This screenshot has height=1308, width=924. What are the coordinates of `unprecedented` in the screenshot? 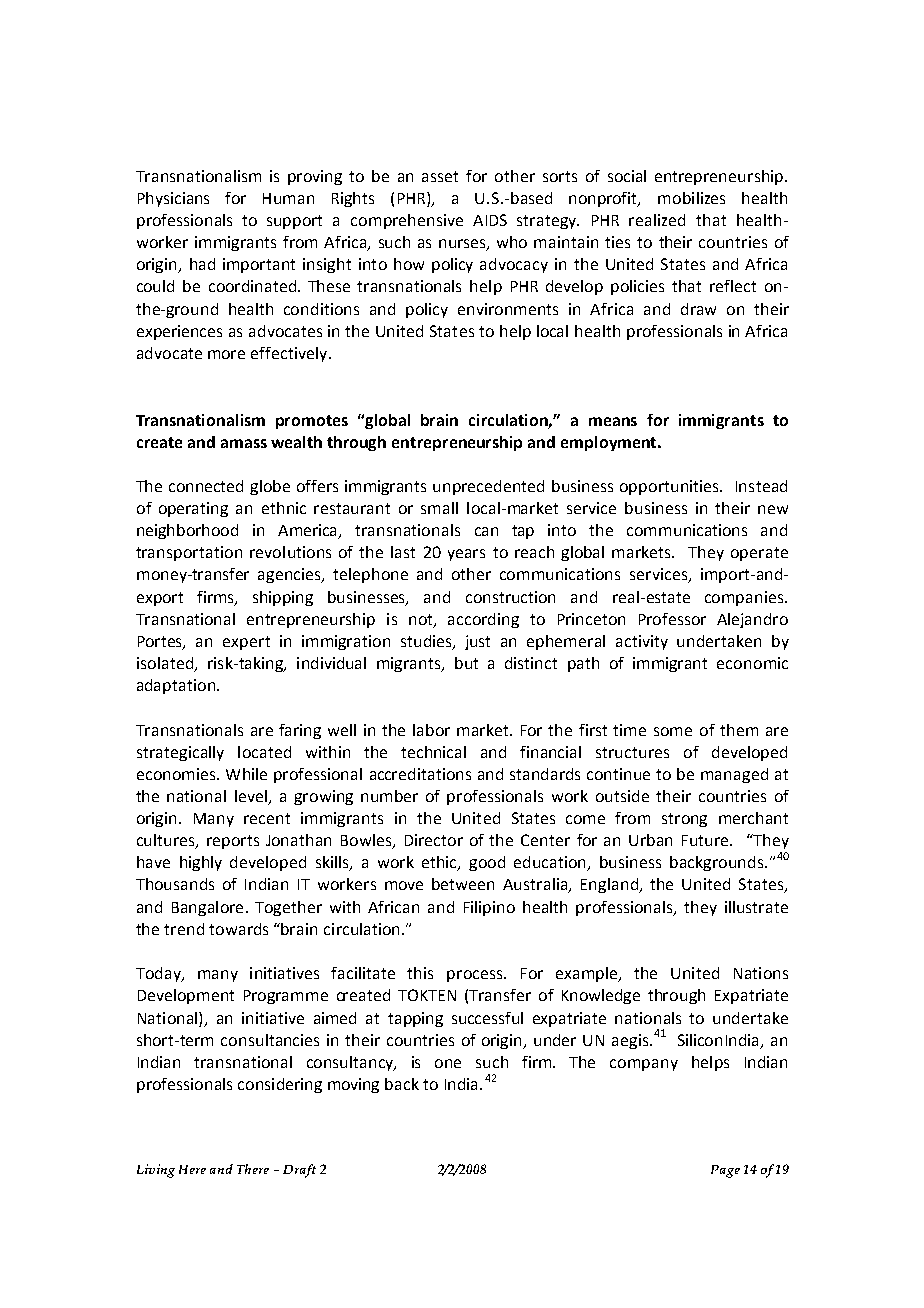 It's located at (488, 487).
